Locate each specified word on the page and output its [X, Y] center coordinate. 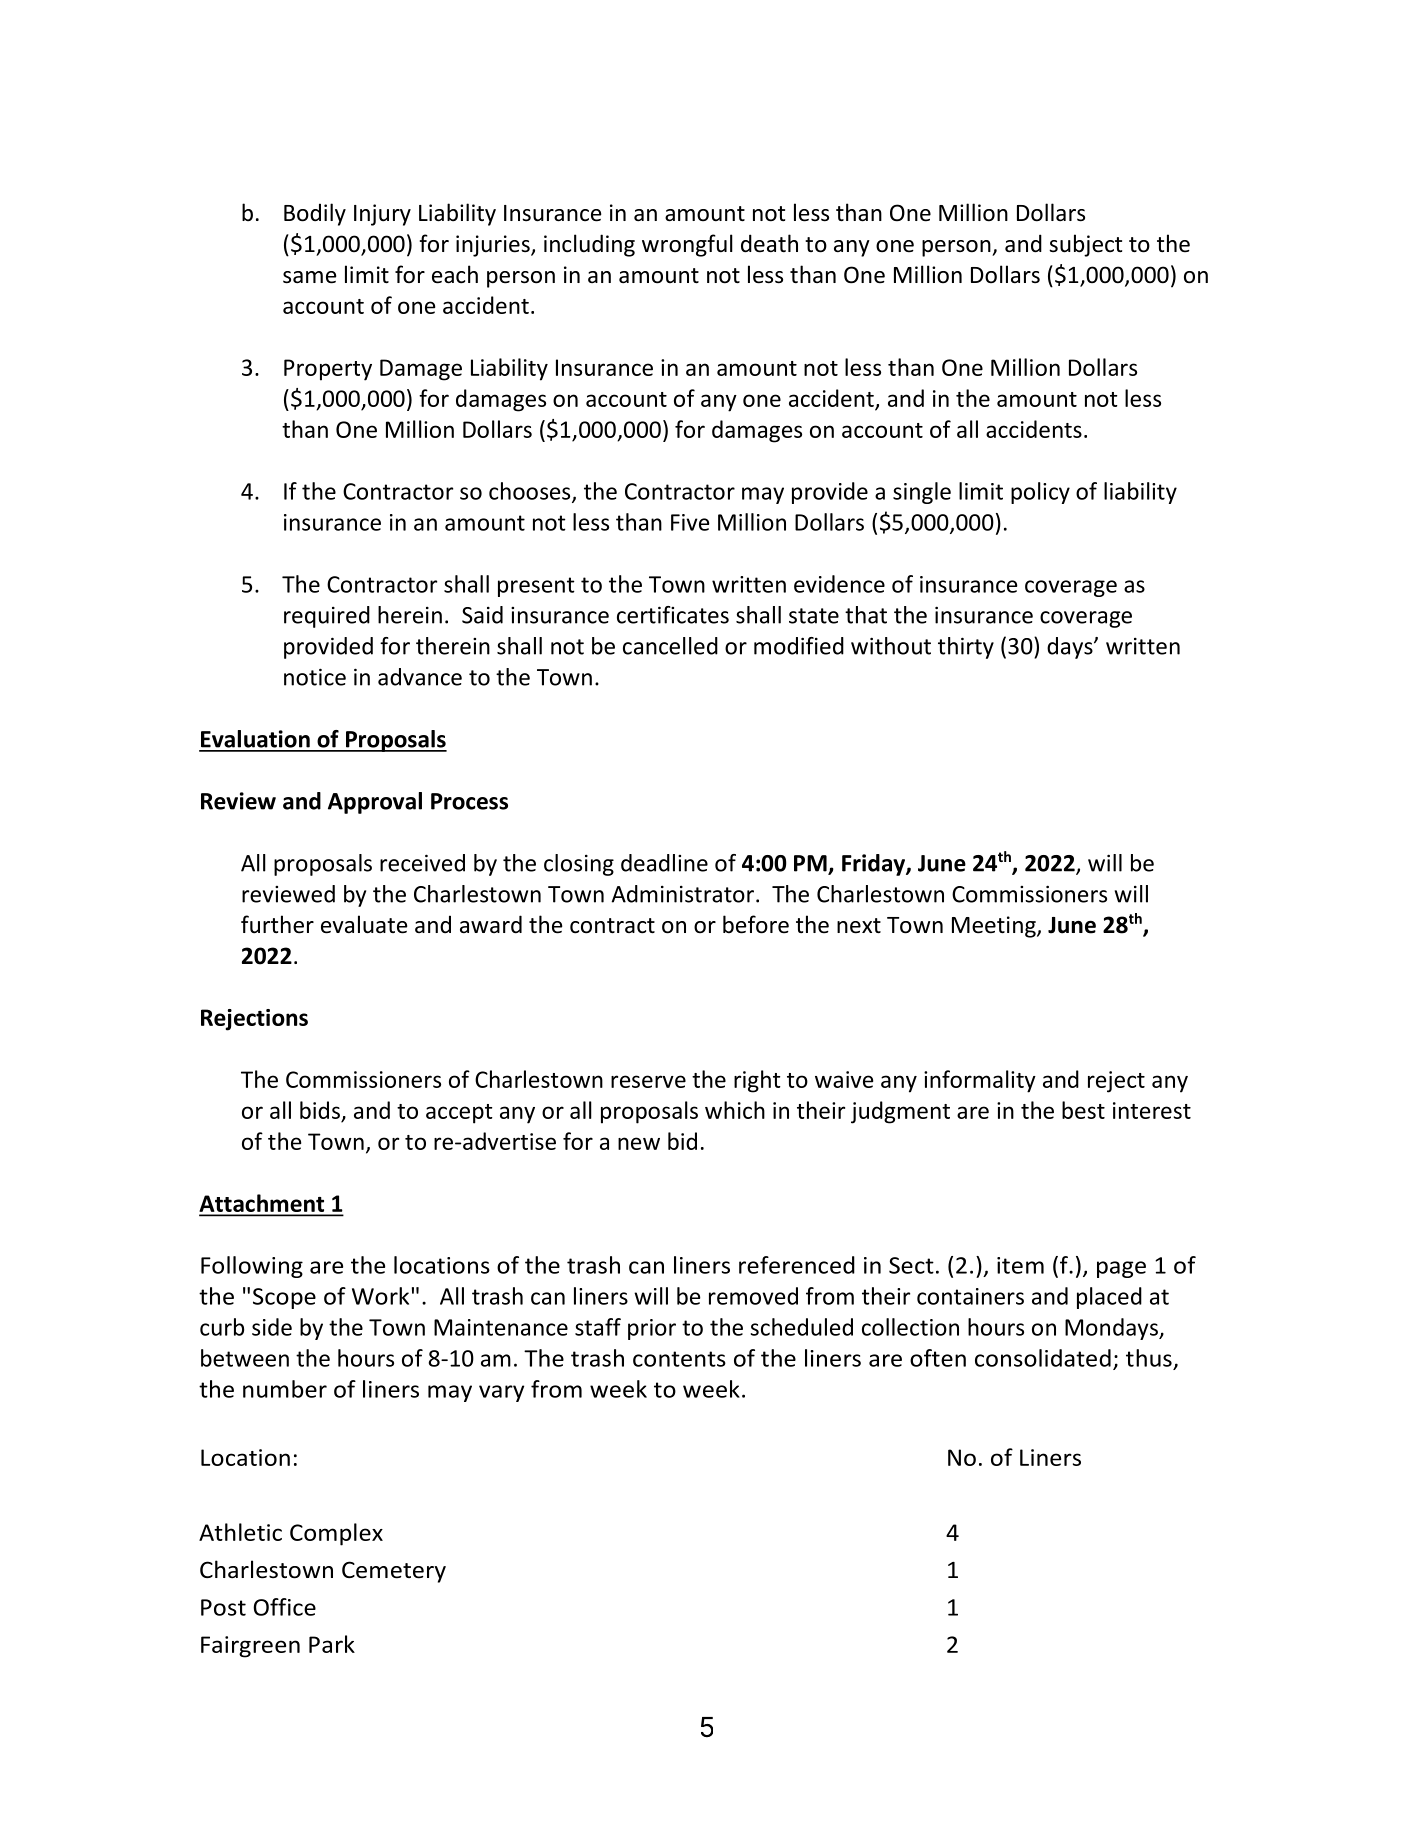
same [309, 277]
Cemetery [394, 1572]
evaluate [364, 924]
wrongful [687, 245]
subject [1085, 245]
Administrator [682, 894]
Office [284, 1607]
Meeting [995, 927]
